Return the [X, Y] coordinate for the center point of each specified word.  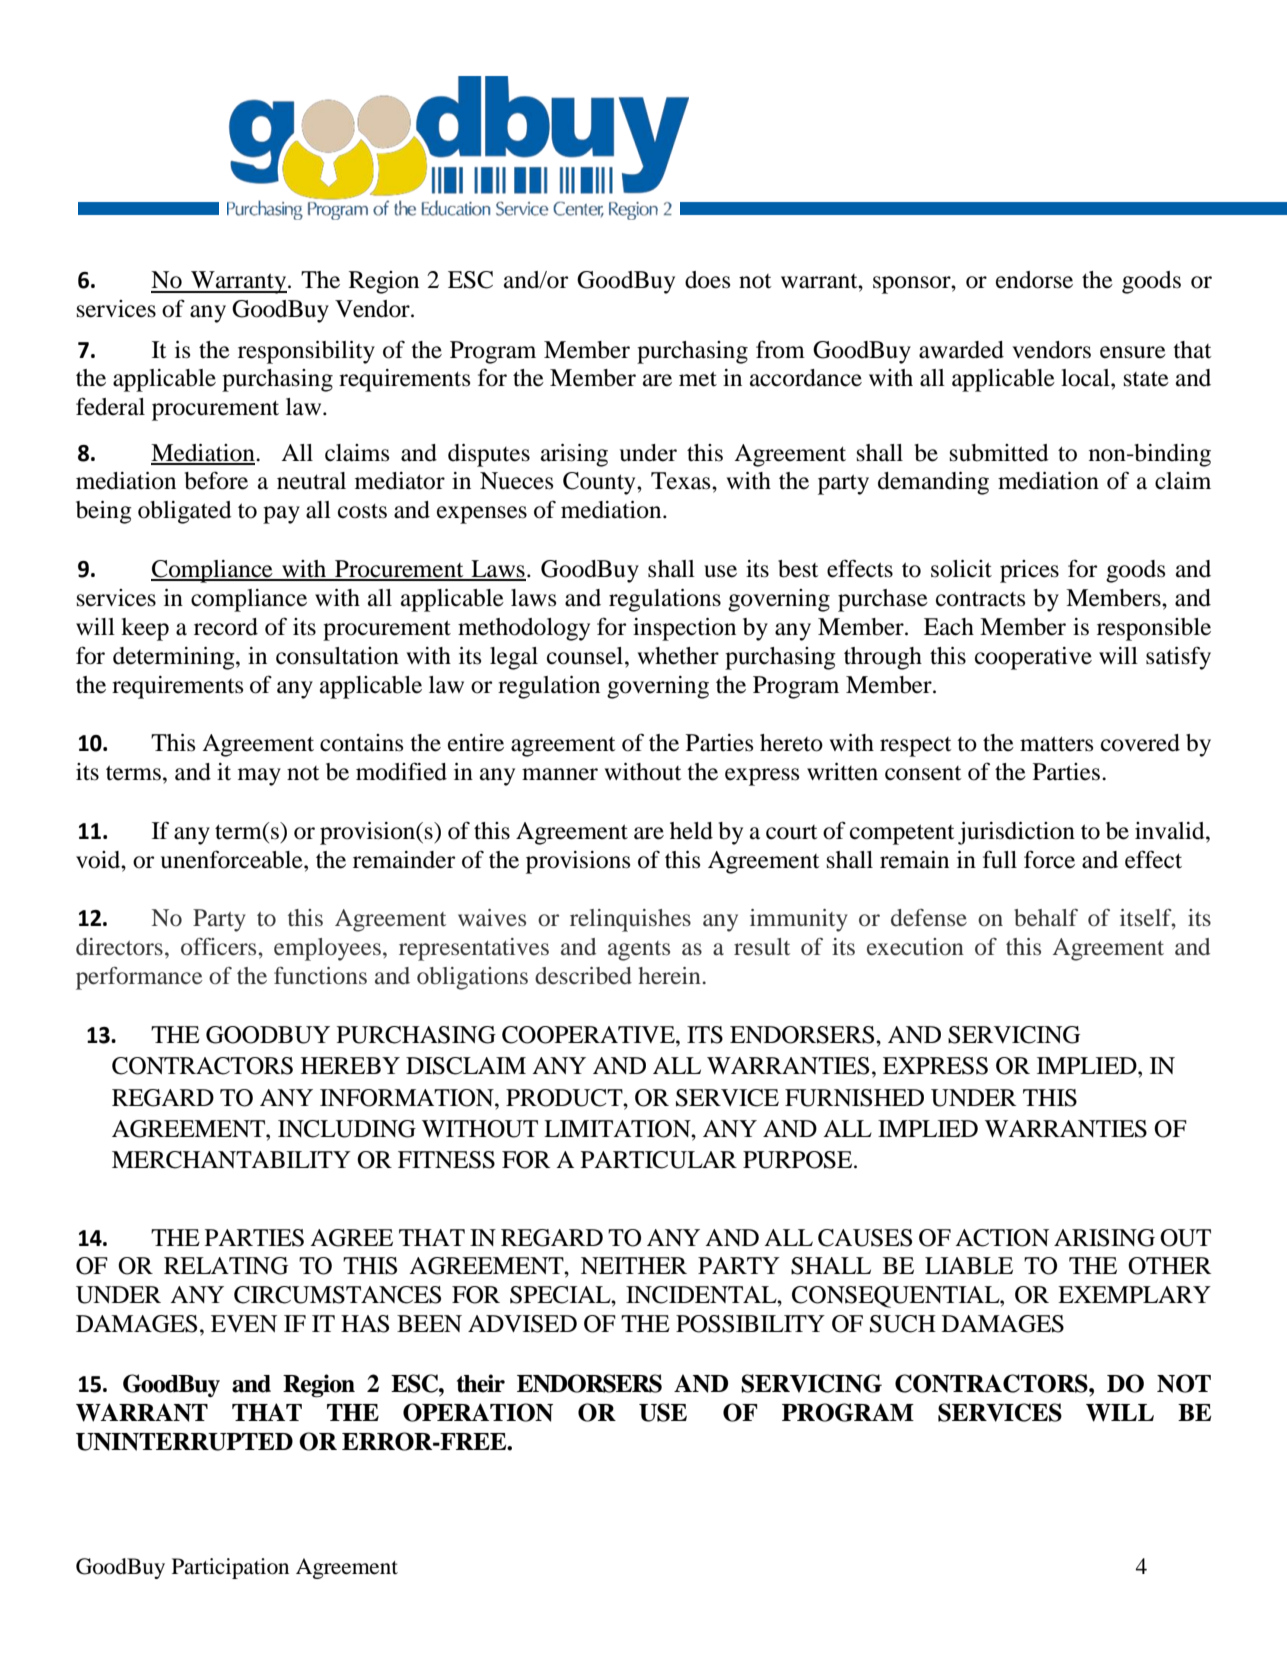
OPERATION [478, 1412]
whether [678, 656]
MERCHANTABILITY [231, 1160]
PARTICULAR [659, 1160]
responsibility [306, 352]
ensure [1133, 352]
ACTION [1002, 1238]
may [259, 777]
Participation [230, 1568]
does [707, 280]
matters [1056, 744]
